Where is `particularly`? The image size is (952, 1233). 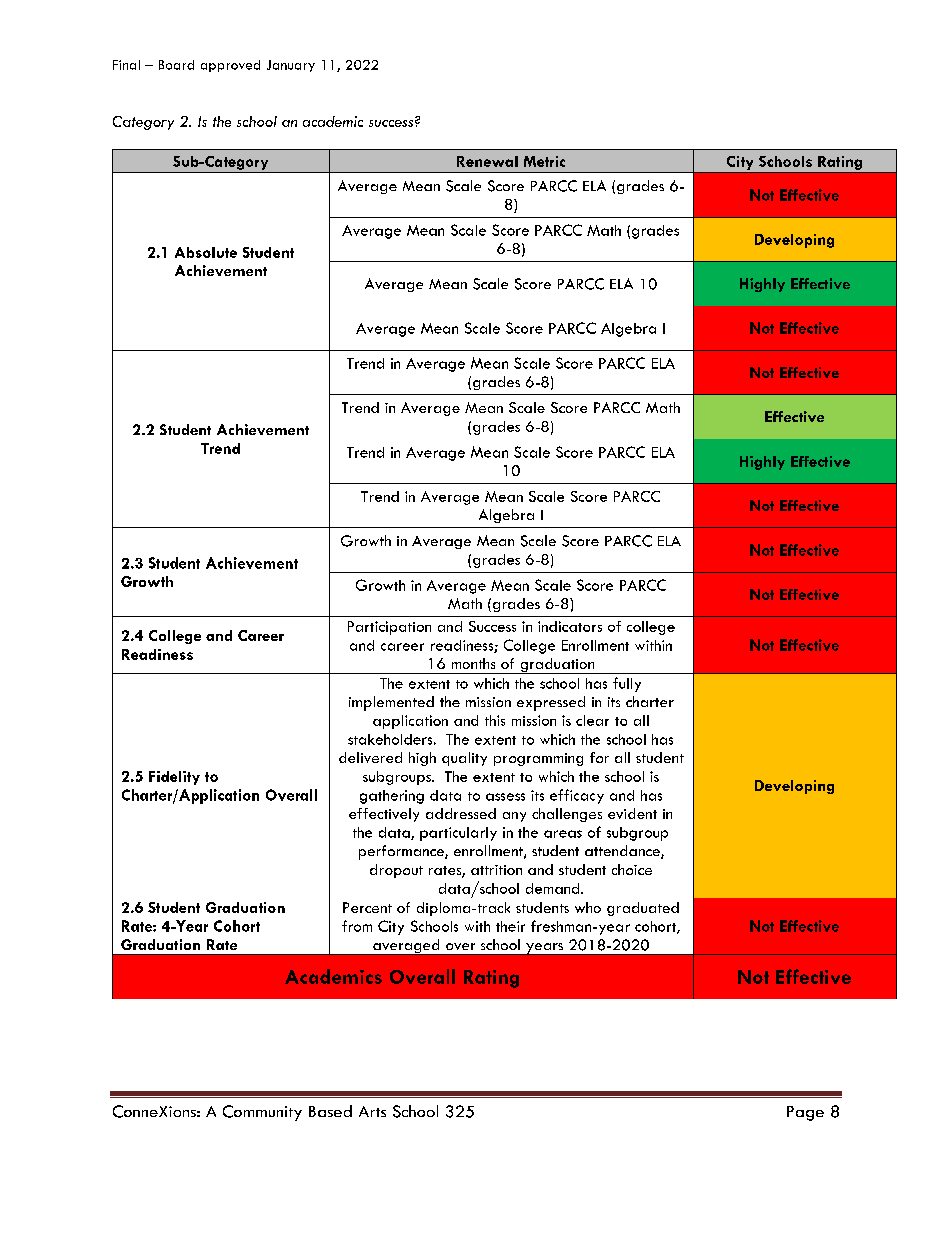
particularly is located at coordinates (458, 834).
